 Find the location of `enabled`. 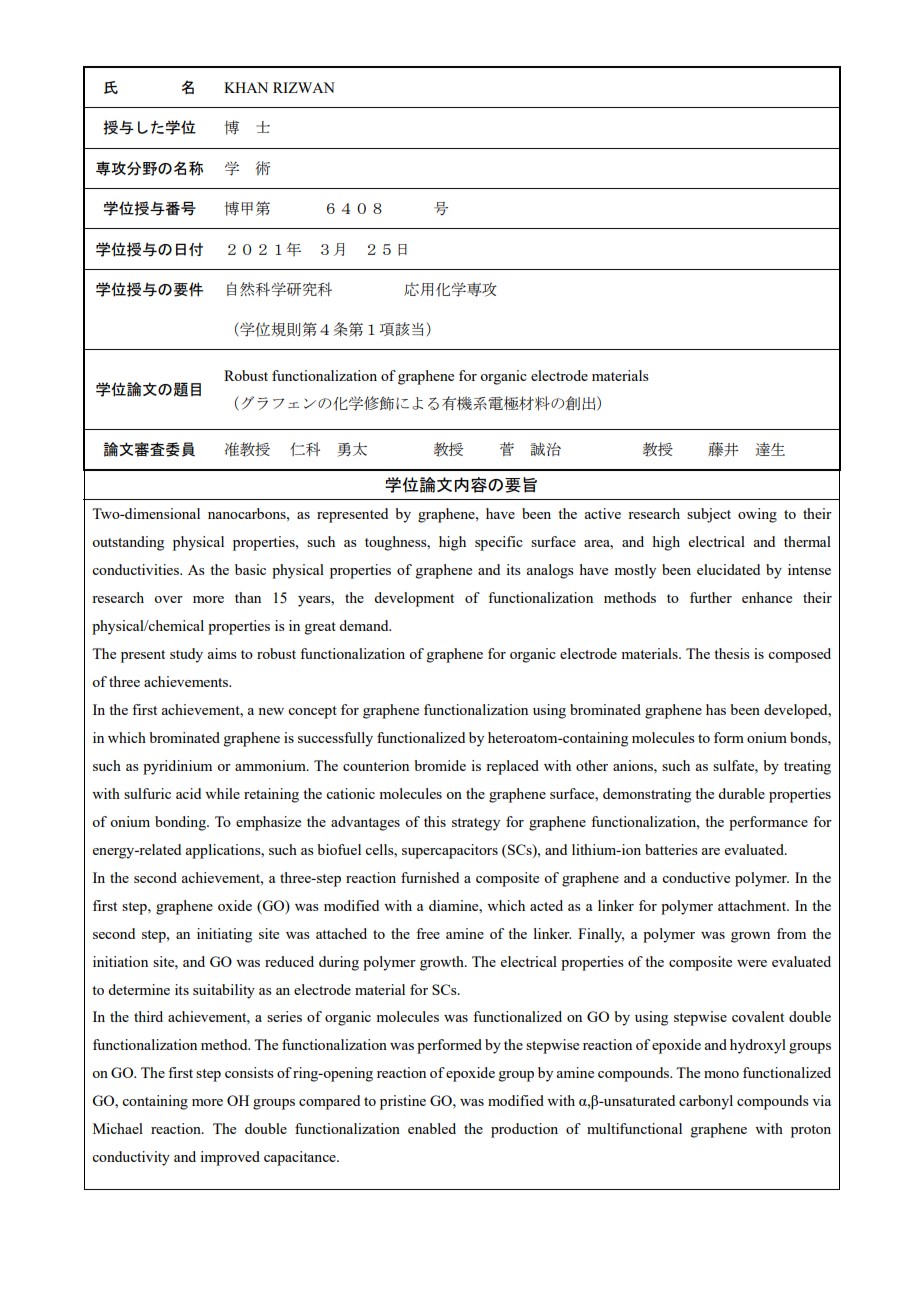

enabled is located at coordinates (432, 1128).
